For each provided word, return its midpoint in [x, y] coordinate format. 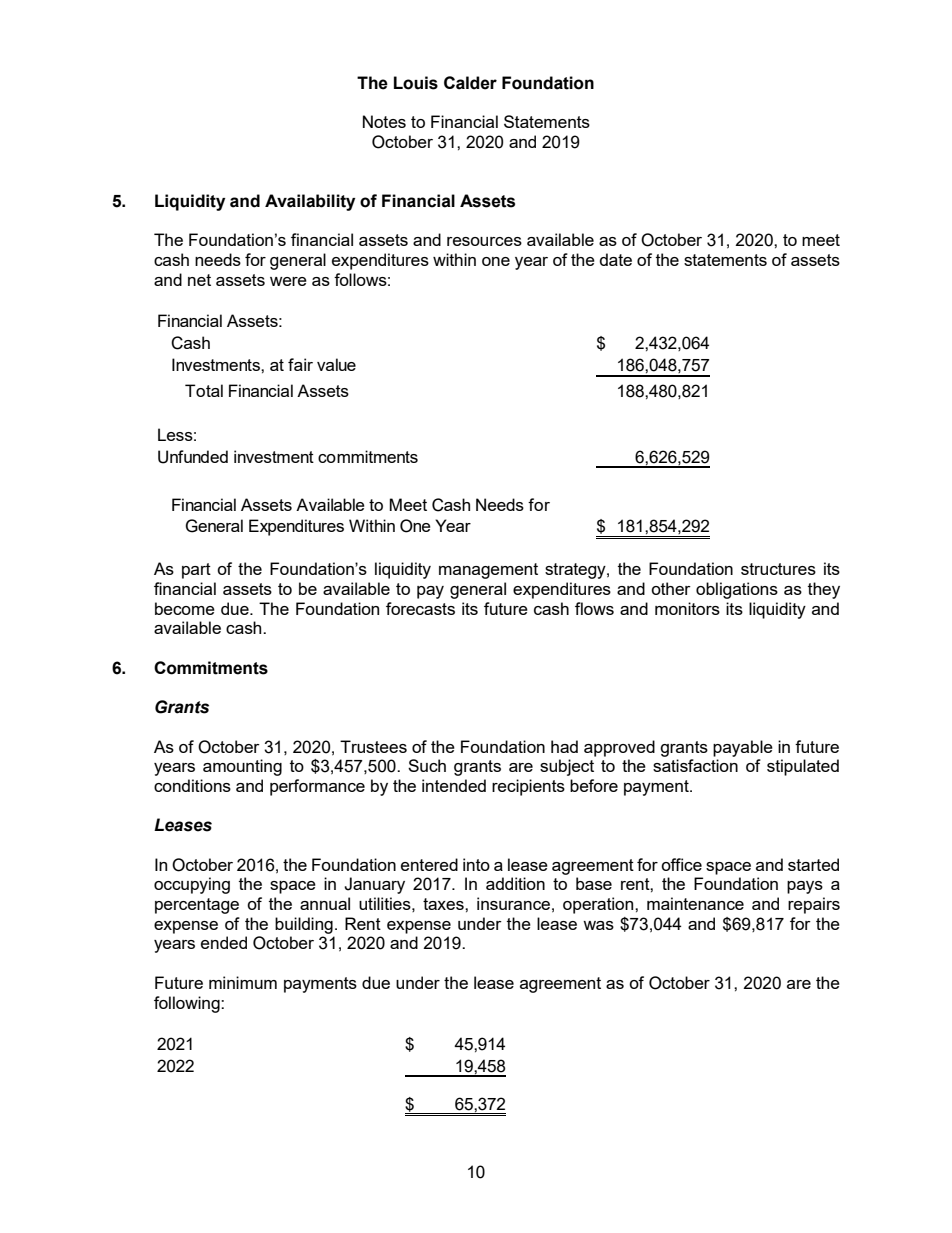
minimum [243, 982]
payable [743, 748]
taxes [444, 904]
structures [778, 569]
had [564, 746]
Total [204, 390]
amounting [242, 767]
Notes [384, 121]
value [336, 364]
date [616, 259]
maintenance [695, 903]
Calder [470, 83]
